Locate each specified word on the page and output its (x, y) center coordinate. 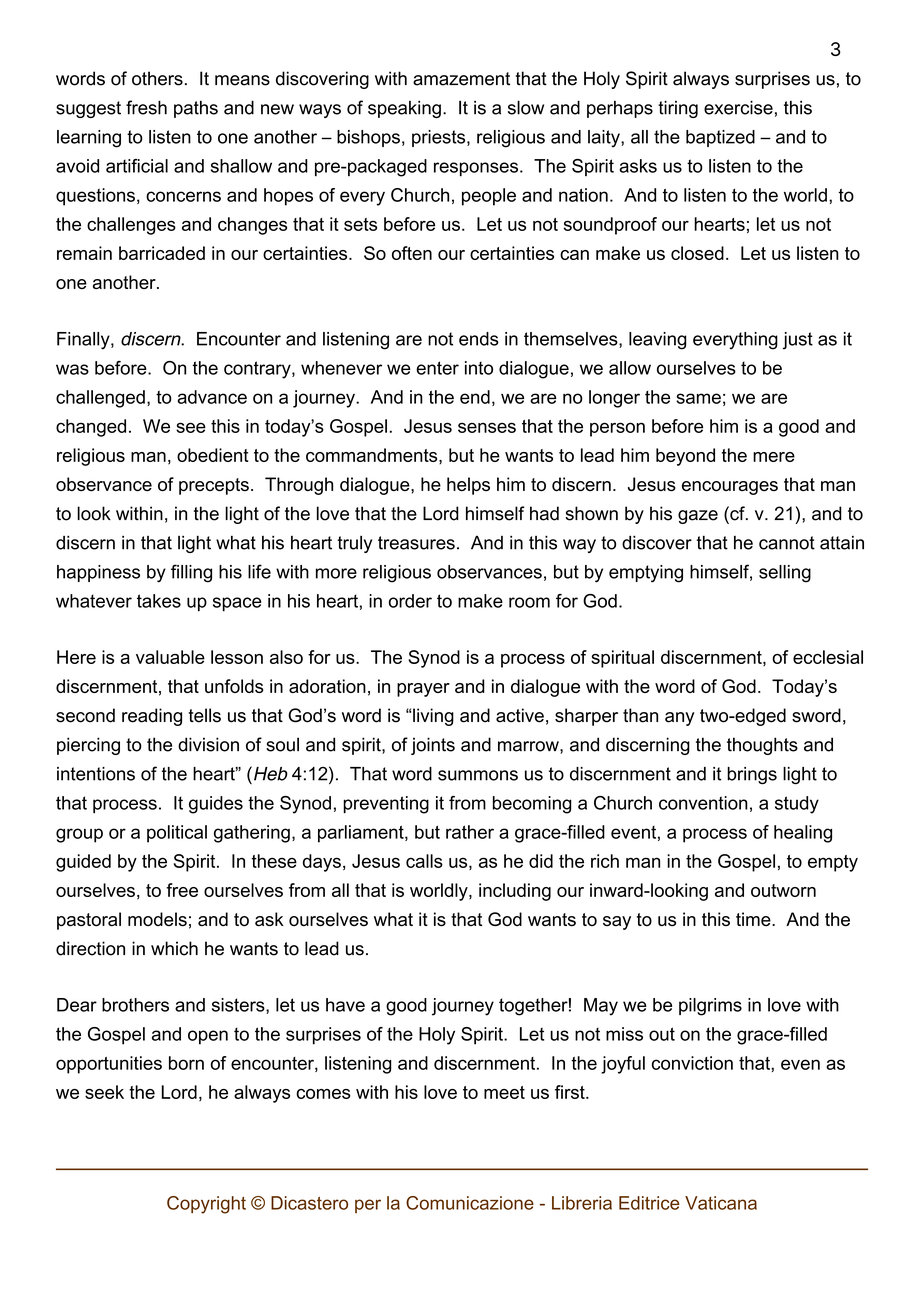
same (698, 398)
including (515, 892)
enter (437, 368)
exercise (738, 108)
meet (504, 1092)
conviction (692, 1063)
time (754, 919)
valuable (170, 657)
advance (212, 397)
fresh (146, 107)
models (157, 919)
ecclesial (828, 657)
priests (440, 138)
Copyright (206, 1205)
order (410, 601)
